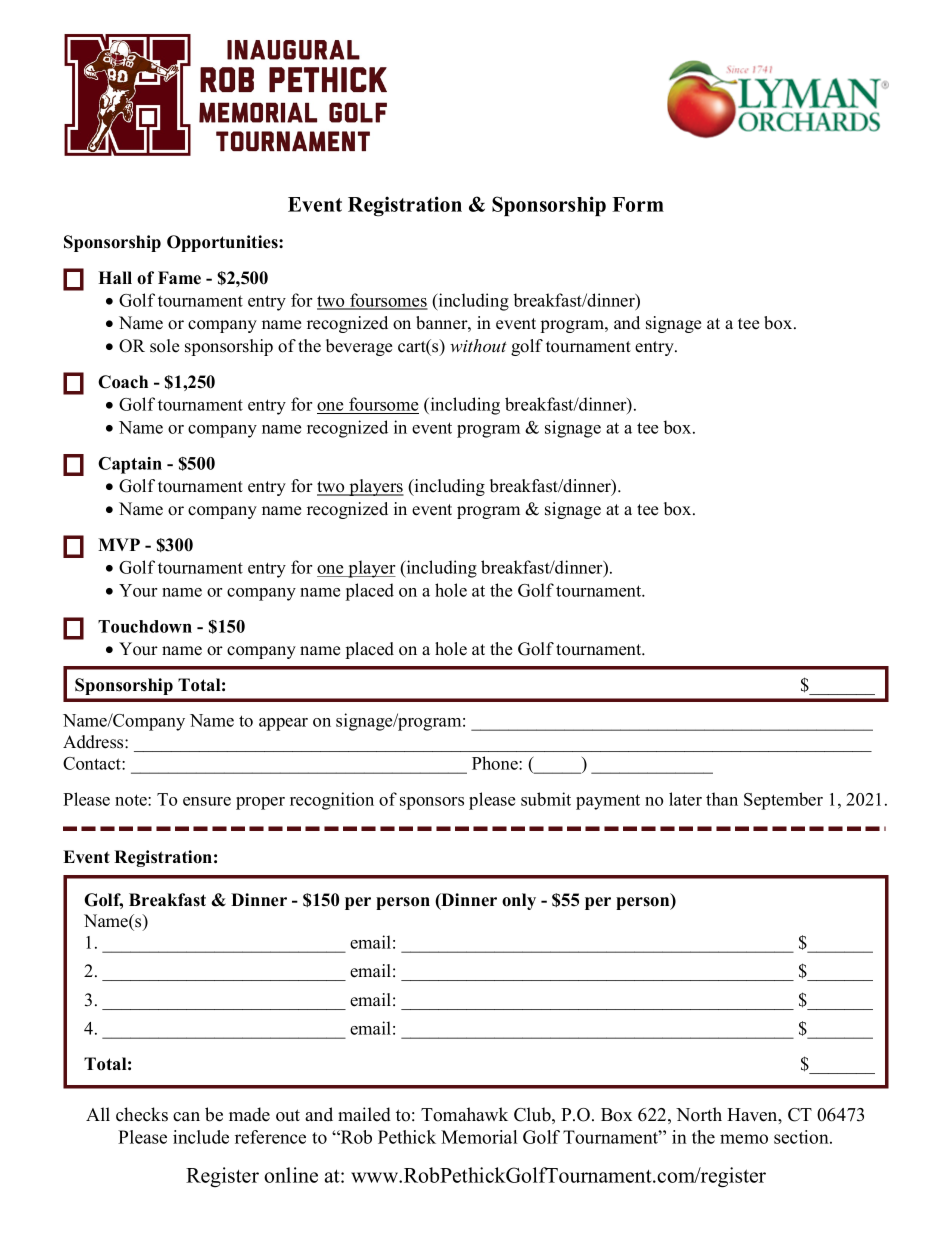 Image resolution: width=952 pixels, height=1233 pixels. What do you see at coordinates (496, 763) in the screenshot?
I see `Phone` at bounding box center [496, 763].
